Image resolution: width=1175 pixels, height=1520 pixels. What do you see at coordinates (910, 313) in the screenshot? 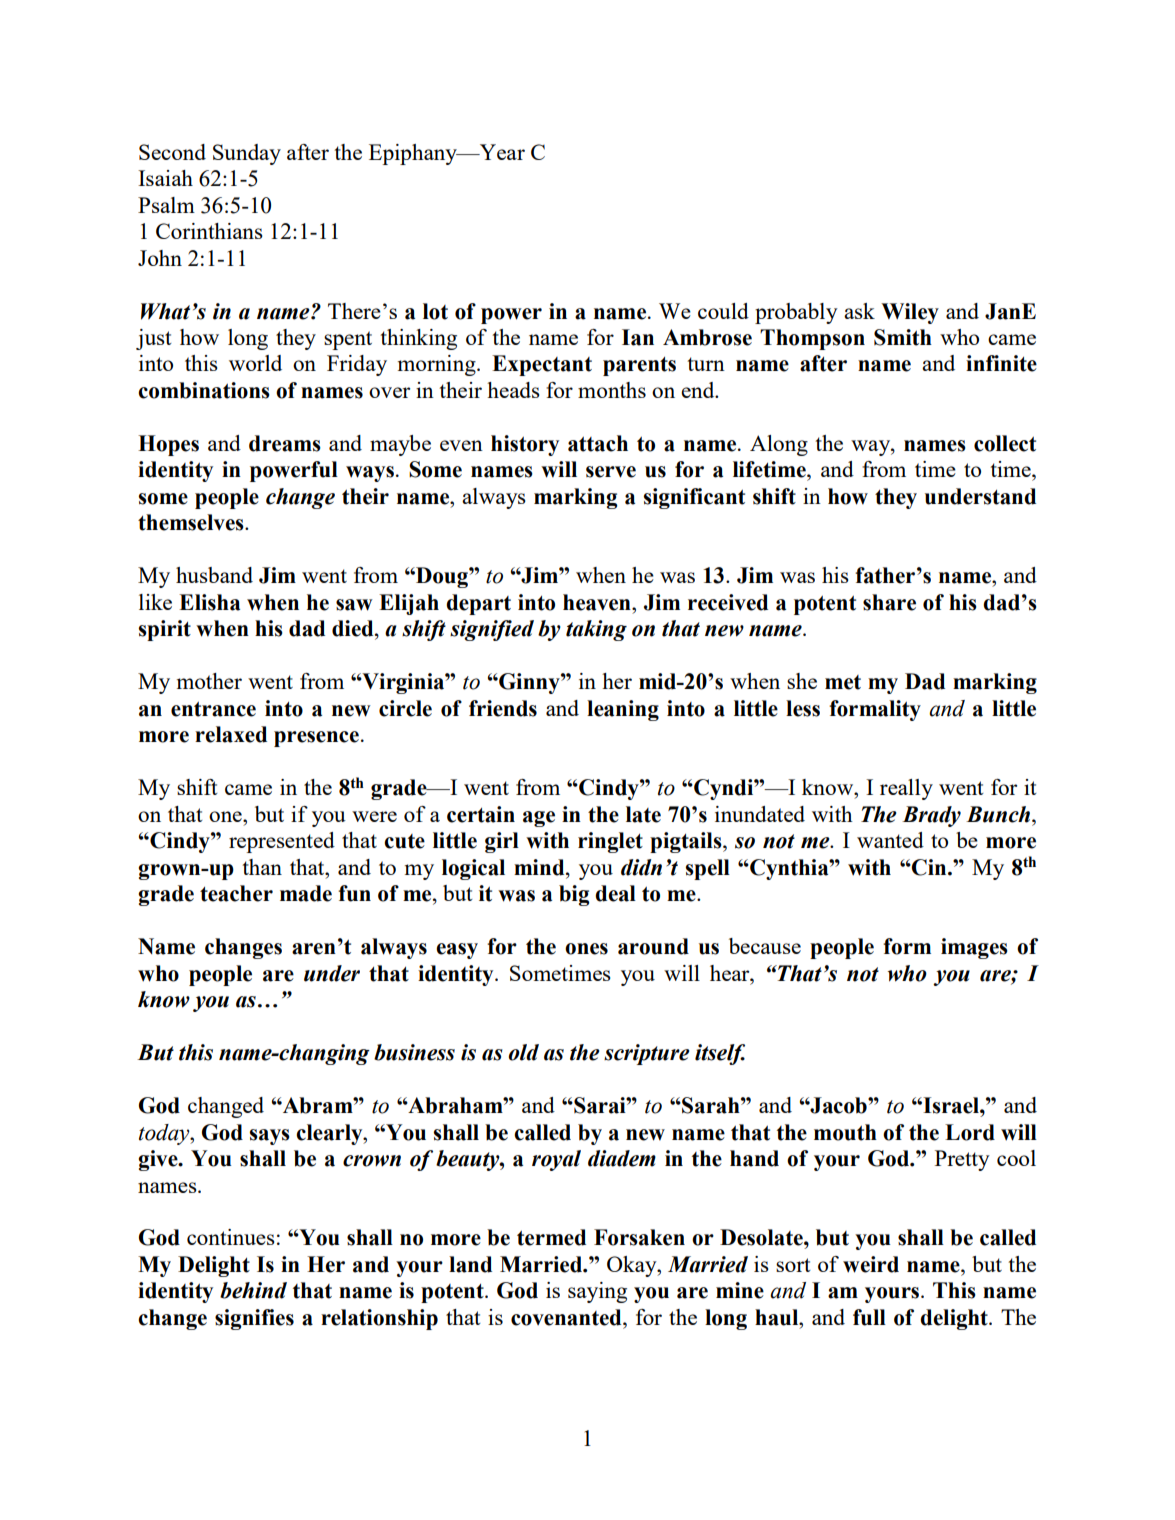
I see `Wiley` at bounding box center [910, 313].
